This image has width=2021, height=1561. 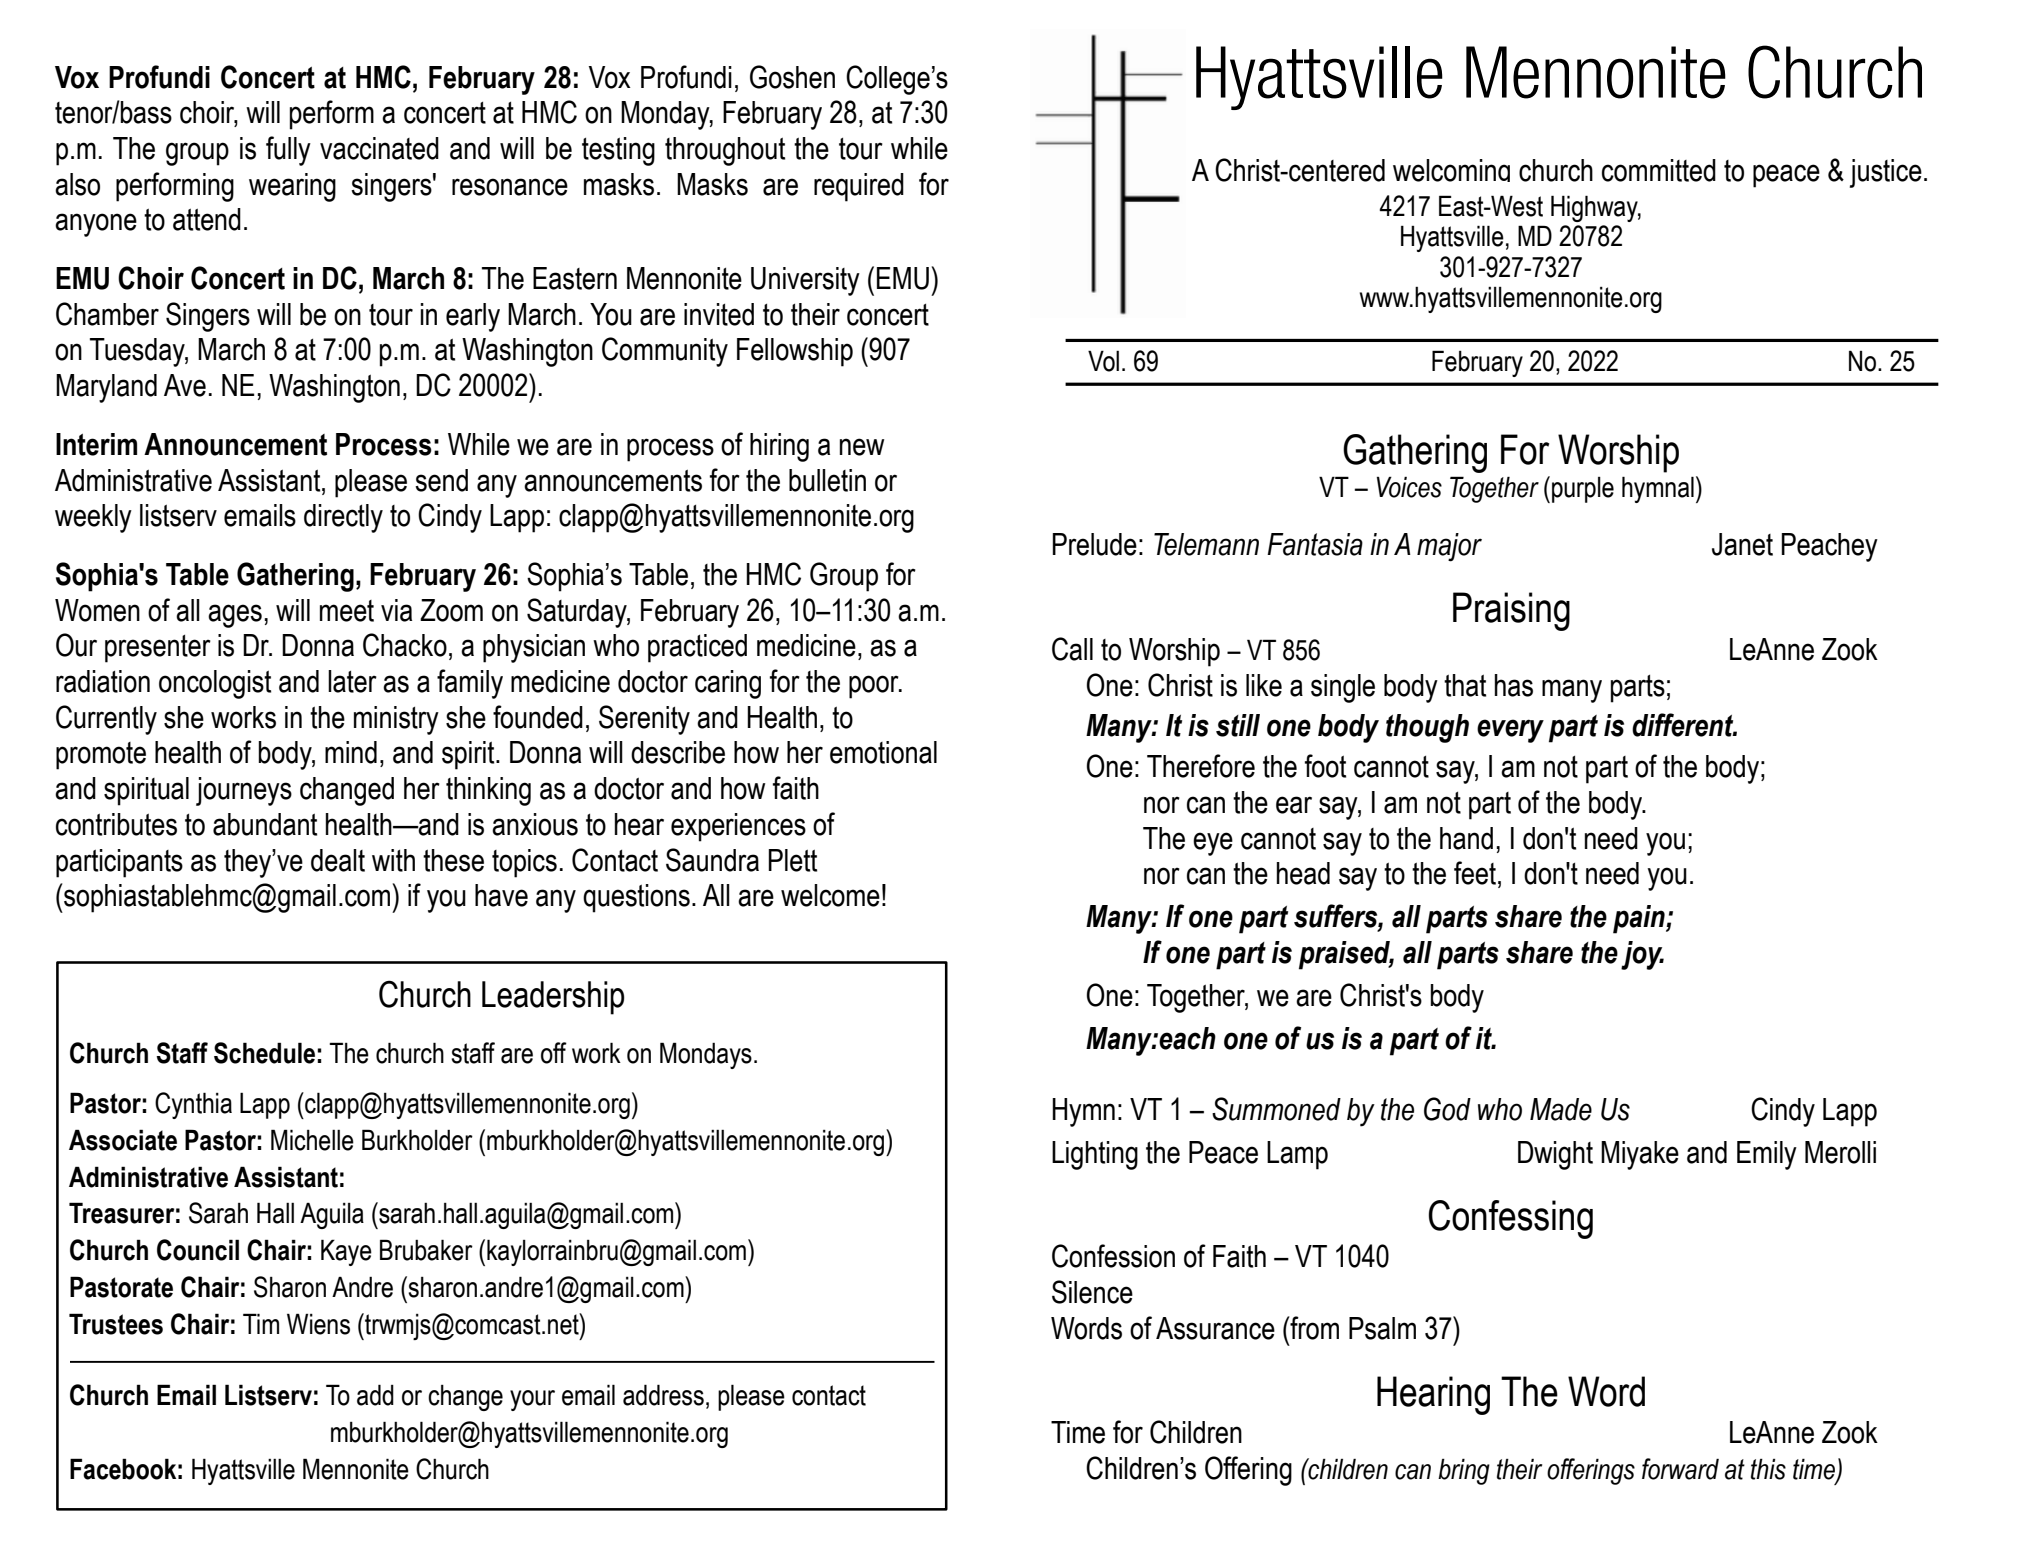 I want to click on fully, so click(x=288, y=151).
